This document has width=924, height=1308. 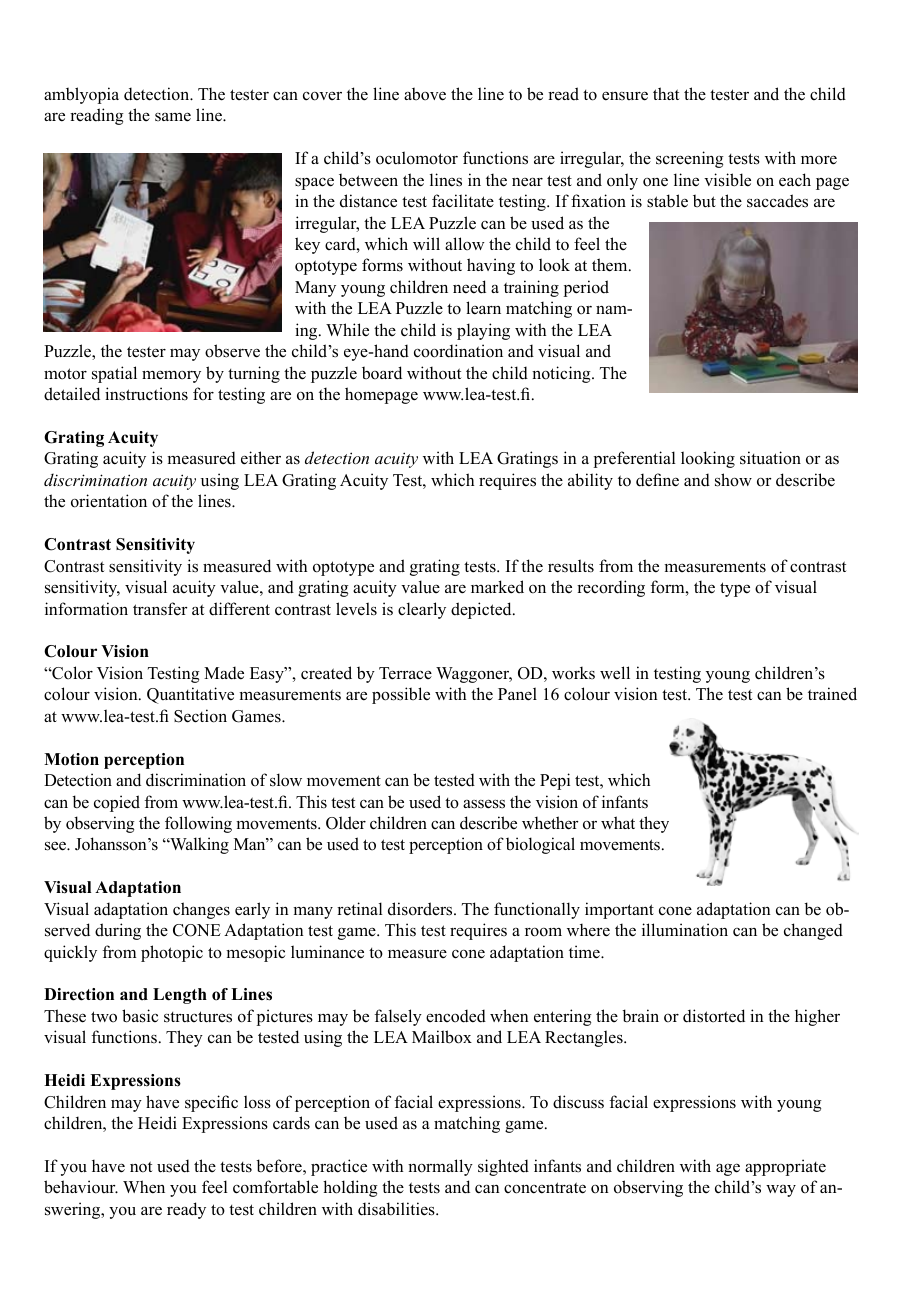 I want to click on way, so click(x=781, y=1191).
